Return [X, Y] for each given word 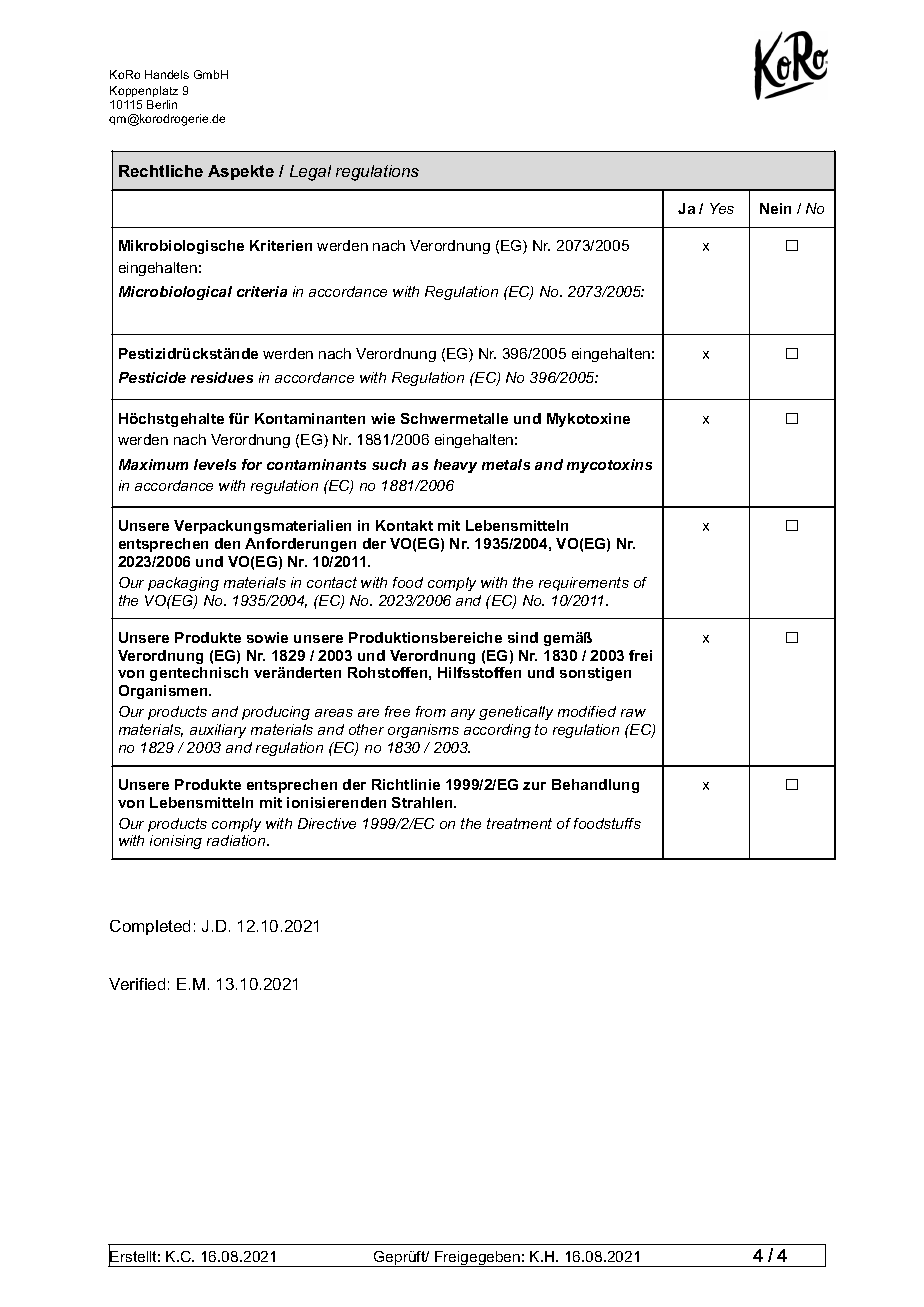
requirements [584, 584]
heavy [455, 466]
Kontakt [404, 525]
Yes [722, 208]
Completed [150, 927]
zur [534, 786]
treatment [519, 823]
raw [633, 713]
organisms [423, 731]
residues [222, 377]
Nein [775, 208]
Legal [310, 173]
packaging [183, 584]
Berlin [162, 104]
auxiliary [218, 731]
